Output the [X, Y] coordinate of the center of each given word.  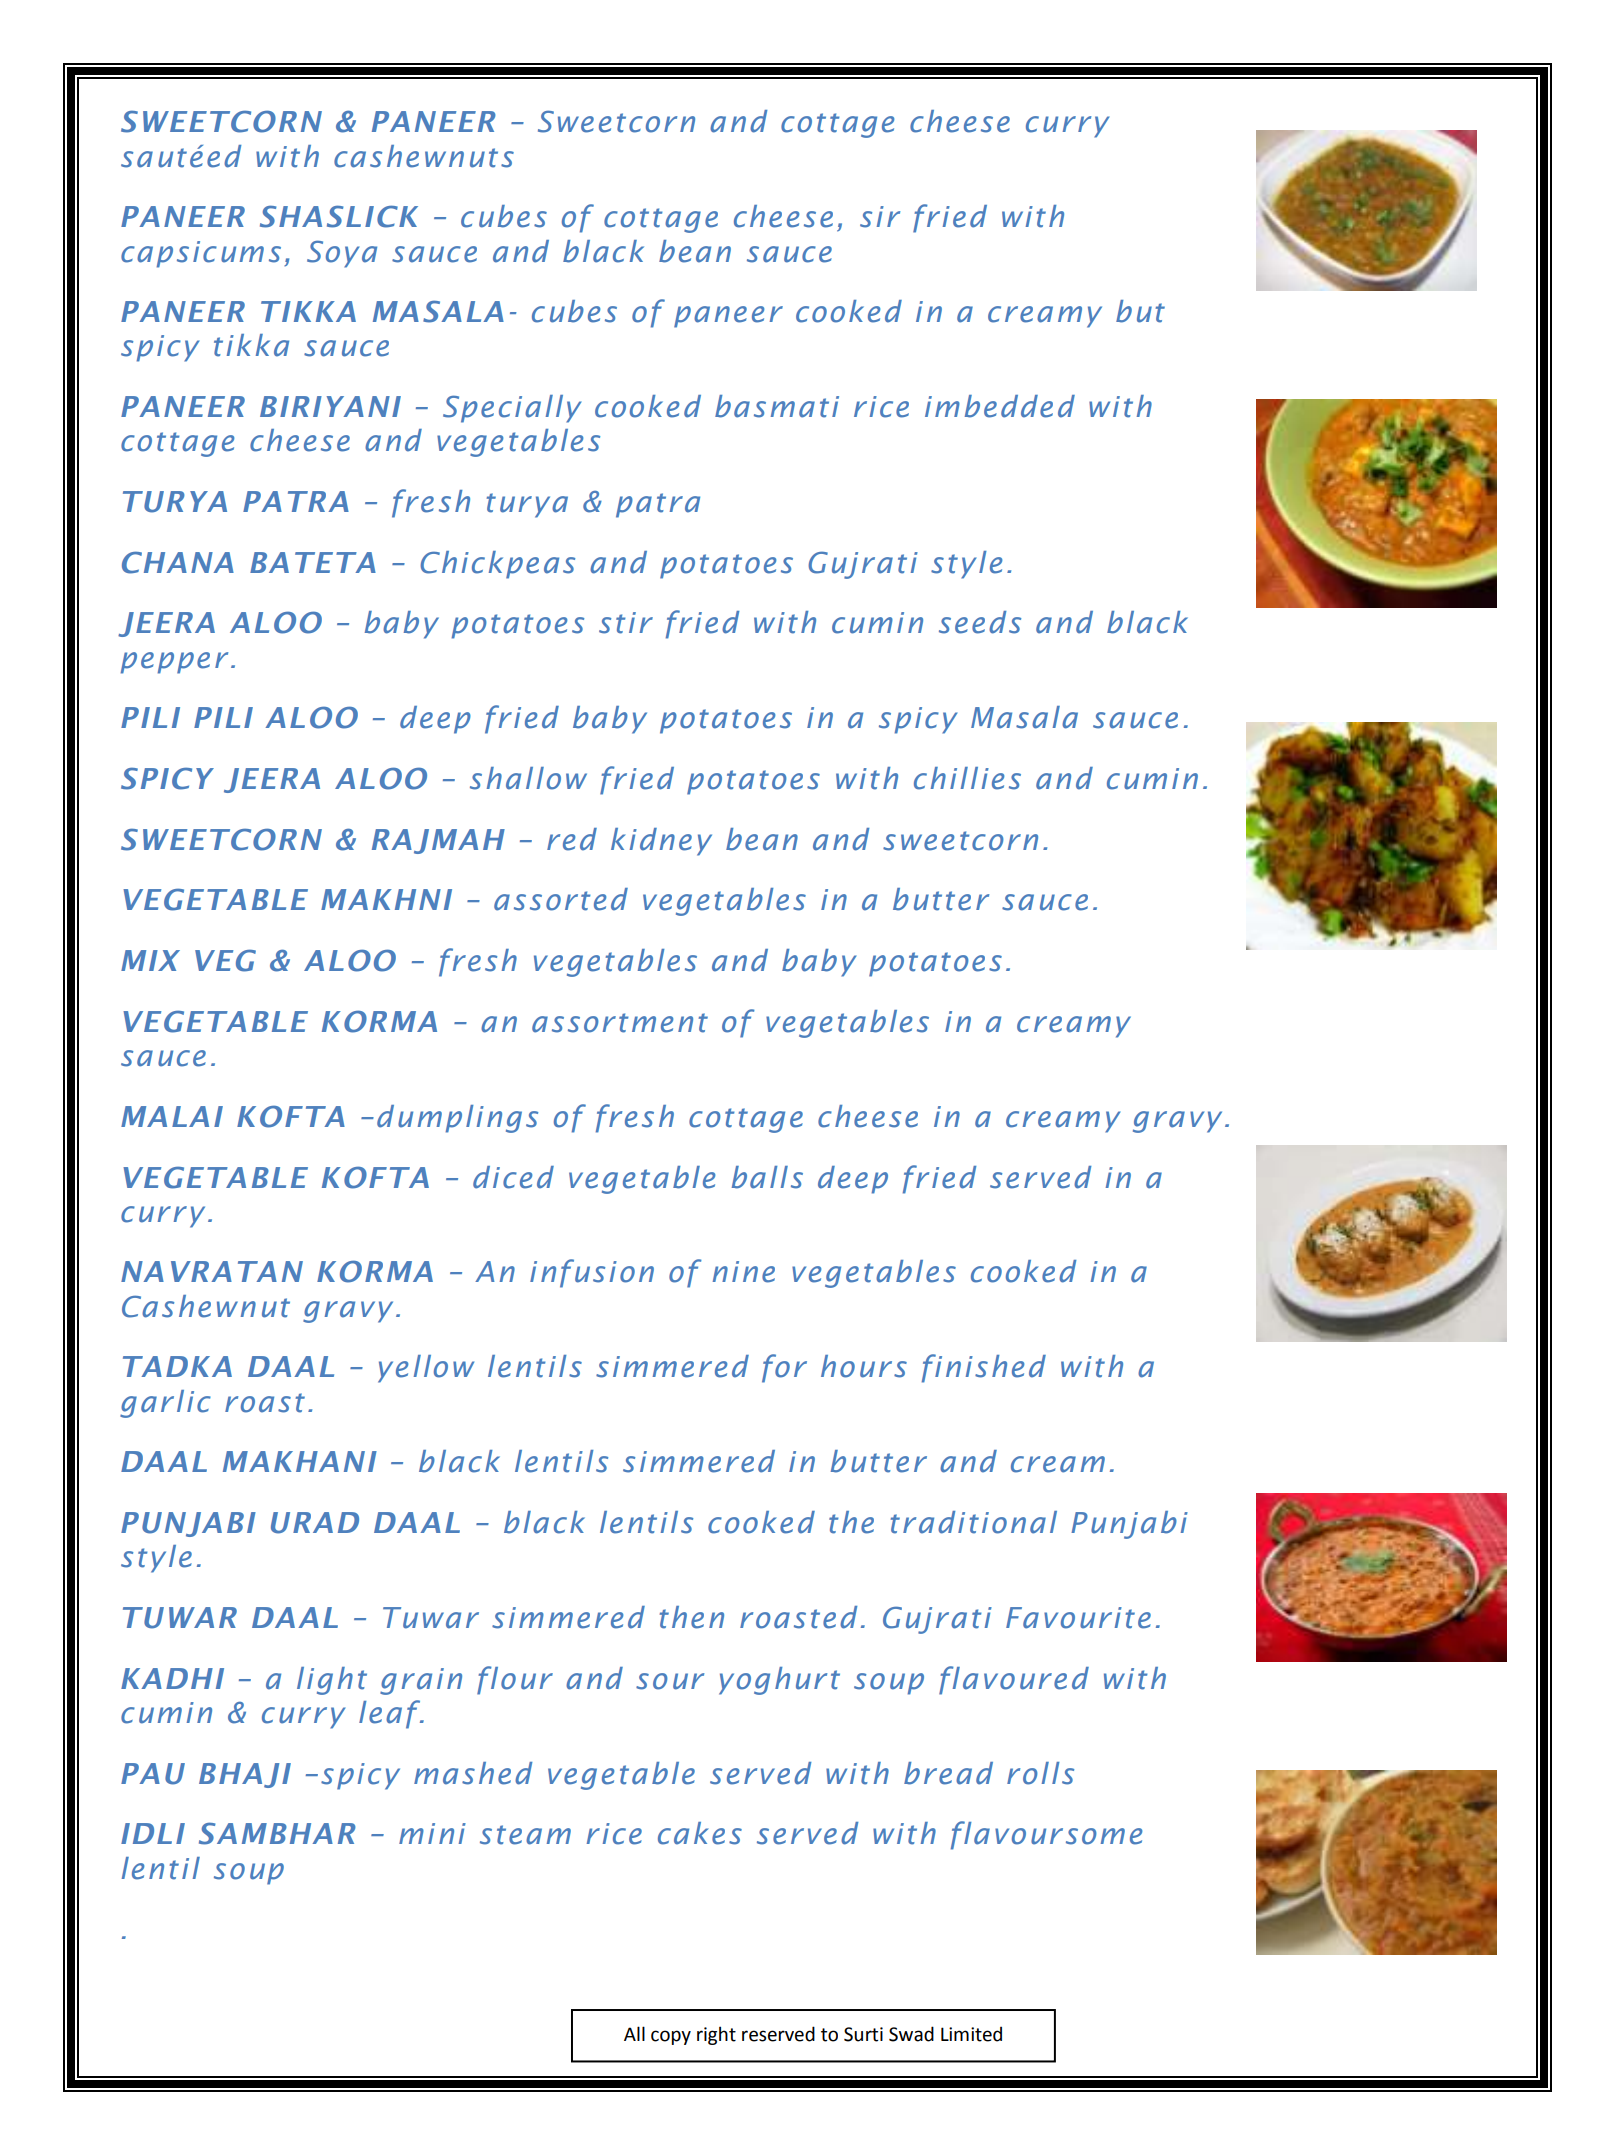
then [692, 1617]
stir [626, 623]
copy [671, 2037]
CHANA [178, 562]
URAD [315, 1523]
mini [432, 1833]
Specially [512, 409]
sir [880, 217]
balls [767, 1177]
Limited [971, 2034]
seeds [980, 622]
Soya [342, 254]
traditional [974, 1522]
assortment [620, 1023]
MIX [150, 960]
